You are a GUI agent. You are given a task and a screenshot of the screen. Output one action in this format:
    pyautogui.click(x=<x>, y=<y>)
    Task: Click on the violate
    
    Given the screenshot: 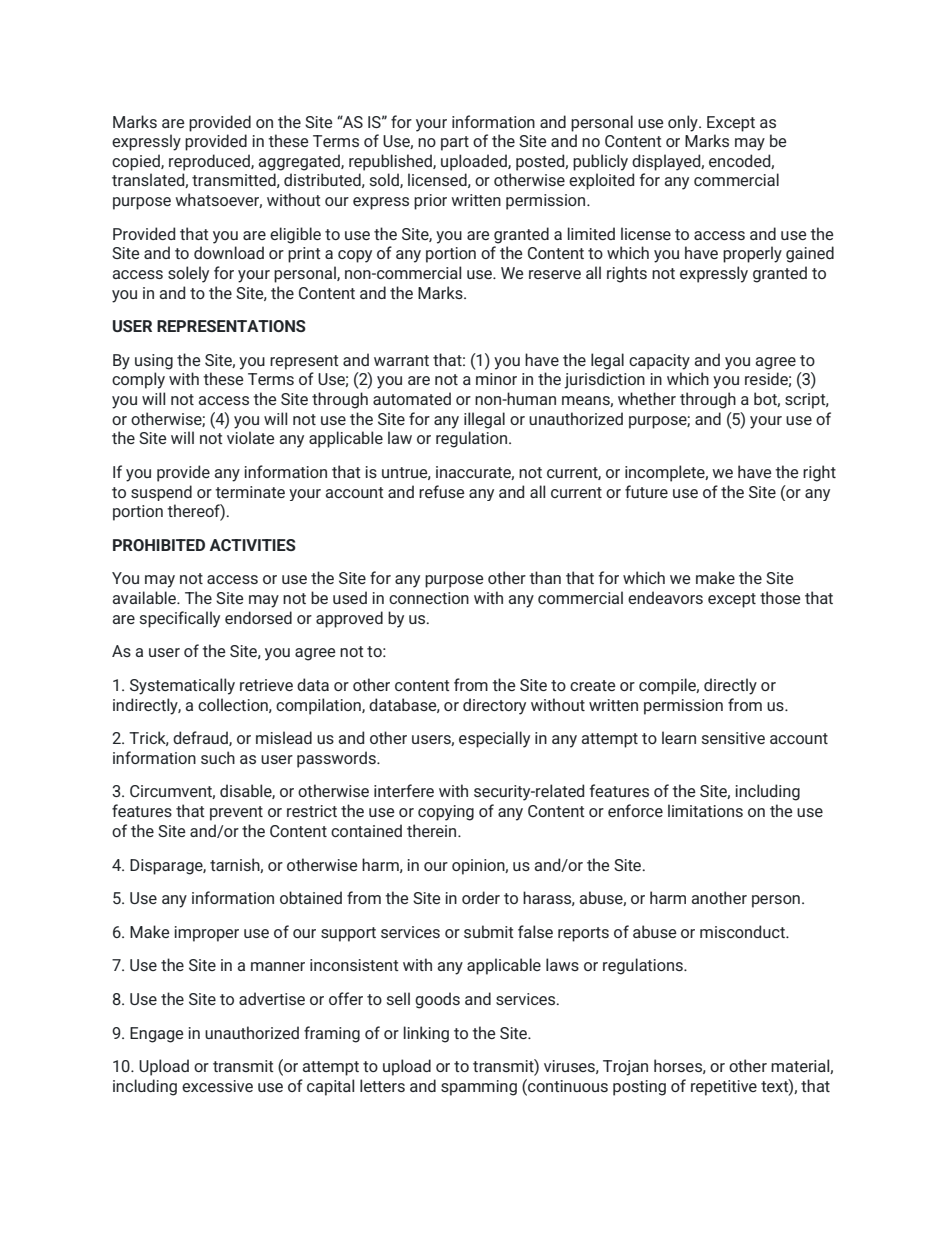 What is the action you would take?
    pyautogui.click(x=250, y=437)
